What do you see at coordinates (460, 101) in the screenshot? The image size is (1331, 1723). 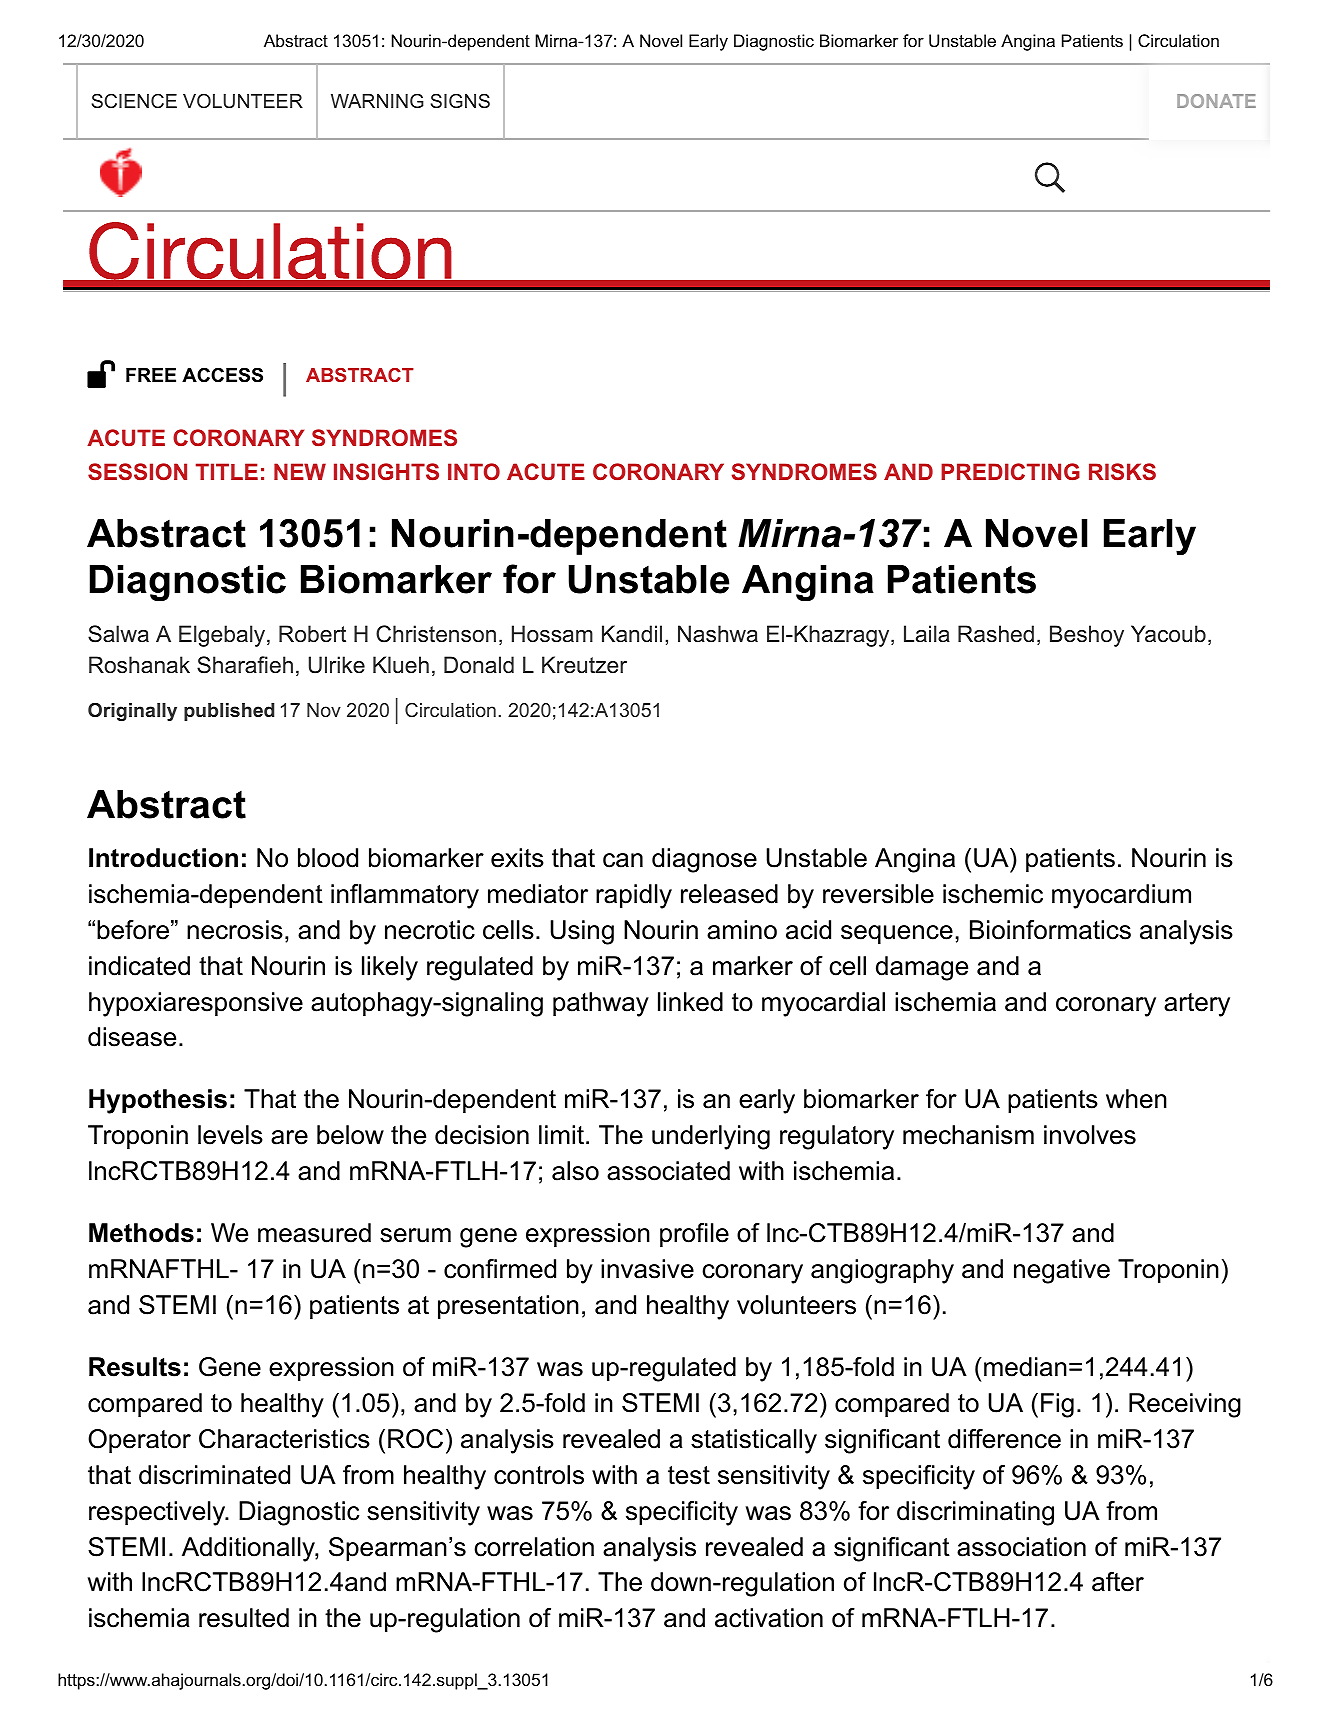 I see `SIGNS` at bounding box center [460, 101].
